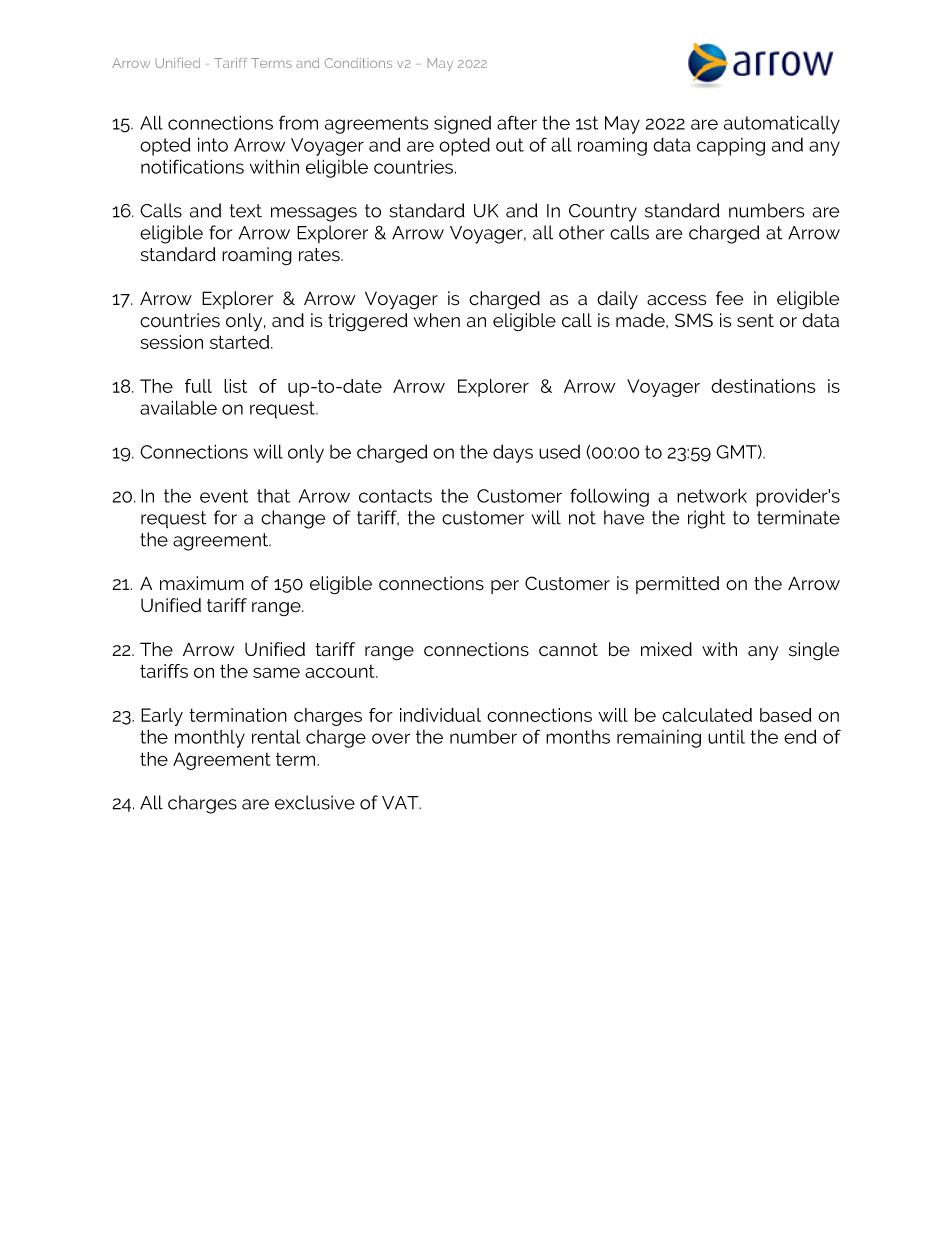  I want to click on until, so click(726, 737).
